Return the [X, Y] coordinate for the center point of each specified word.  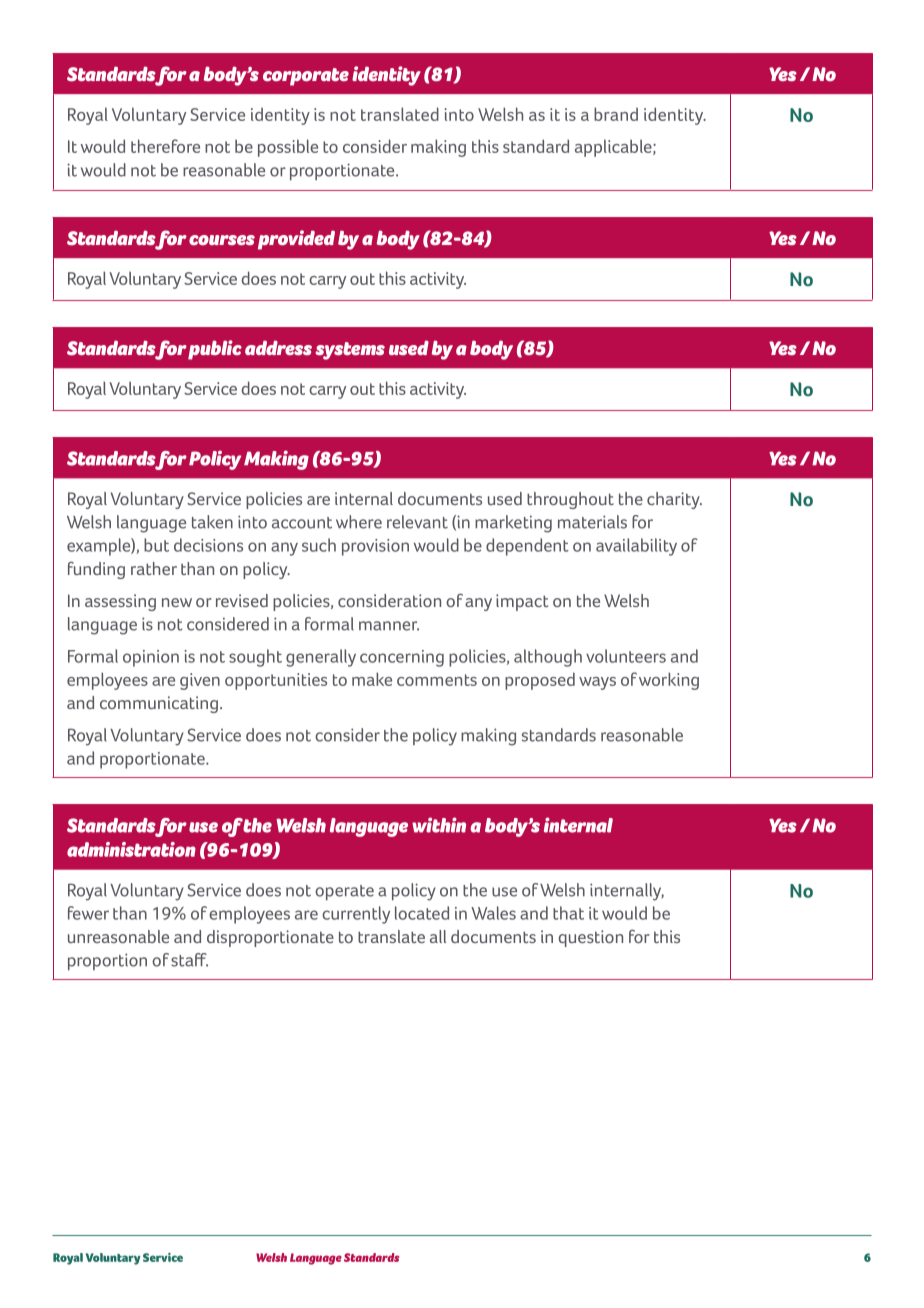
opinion [151, 658]
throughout [570, 500]
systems [350, 351]
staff [189, 960]
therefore [165, 146]
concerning [402, 658]
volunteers [626, 656]
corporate [306, 77]
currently [356, 915]
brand [616, 114]
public [215, 350]
